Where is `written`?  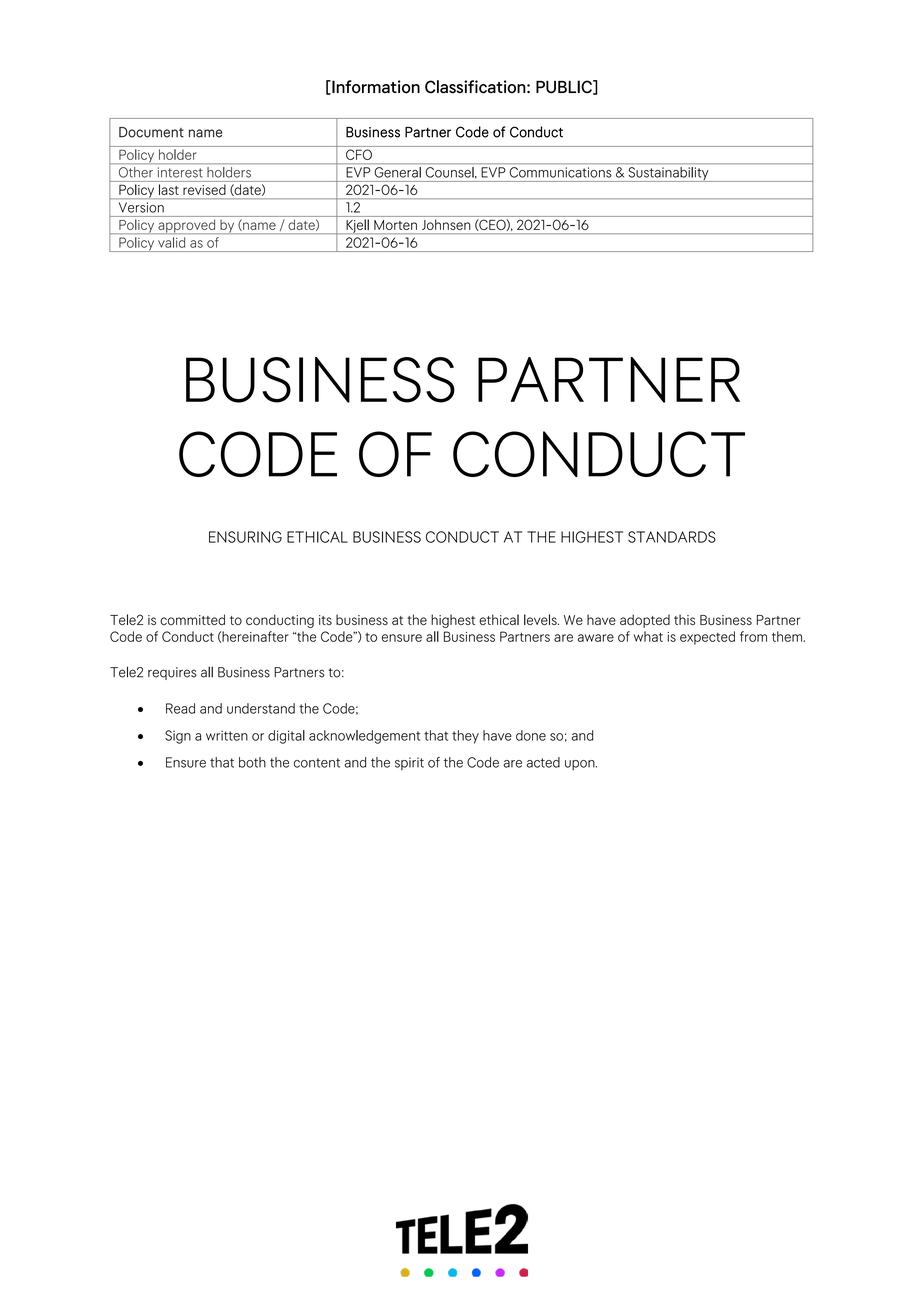
written is located at coordinates (227, 735).
